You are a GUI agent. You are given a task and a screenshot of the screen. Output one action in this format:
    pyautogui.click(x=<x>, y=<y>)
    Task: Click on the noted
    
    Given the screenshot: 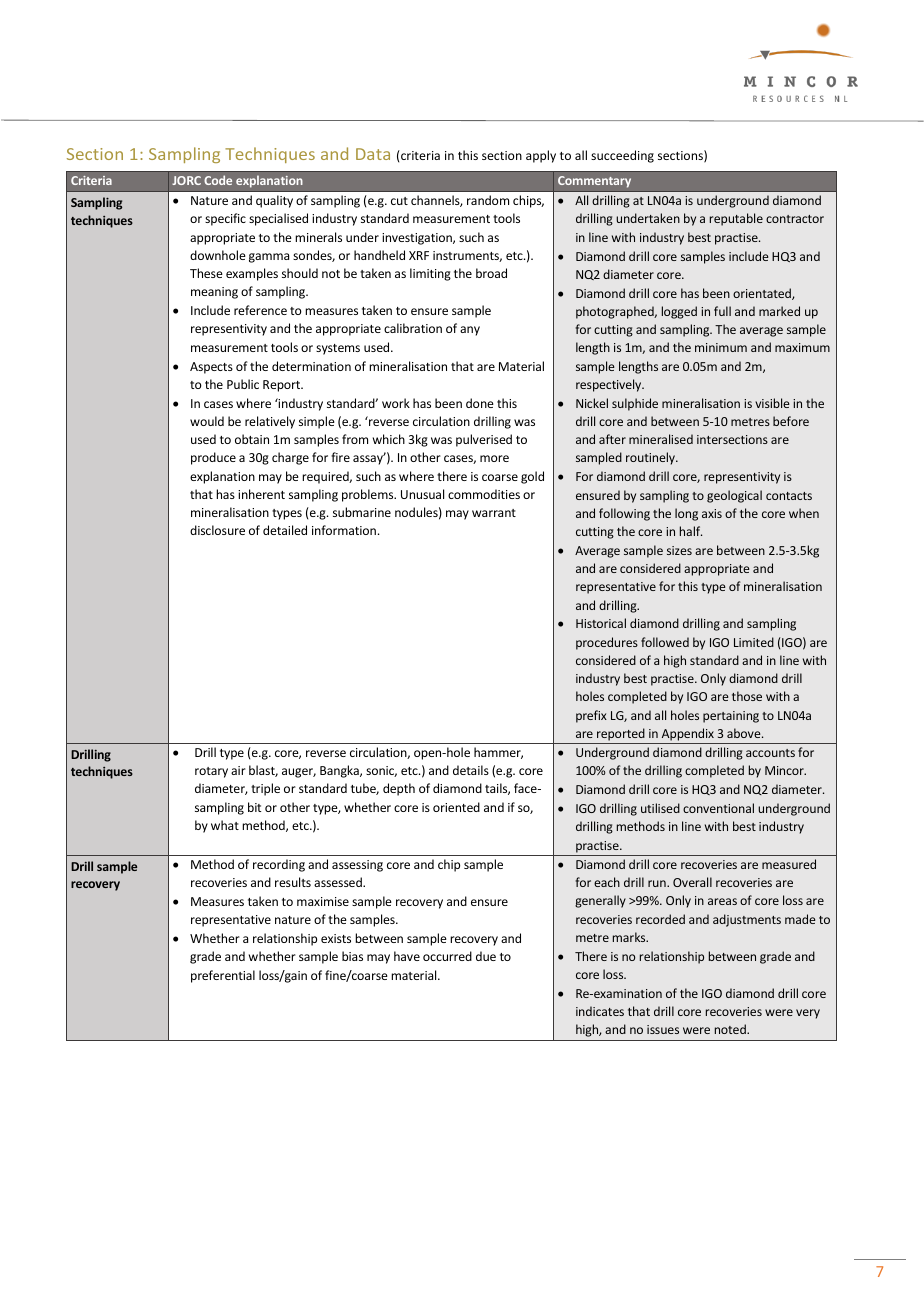 What is the action you would take?
    pyautogui.click(x=731, y=1029)
